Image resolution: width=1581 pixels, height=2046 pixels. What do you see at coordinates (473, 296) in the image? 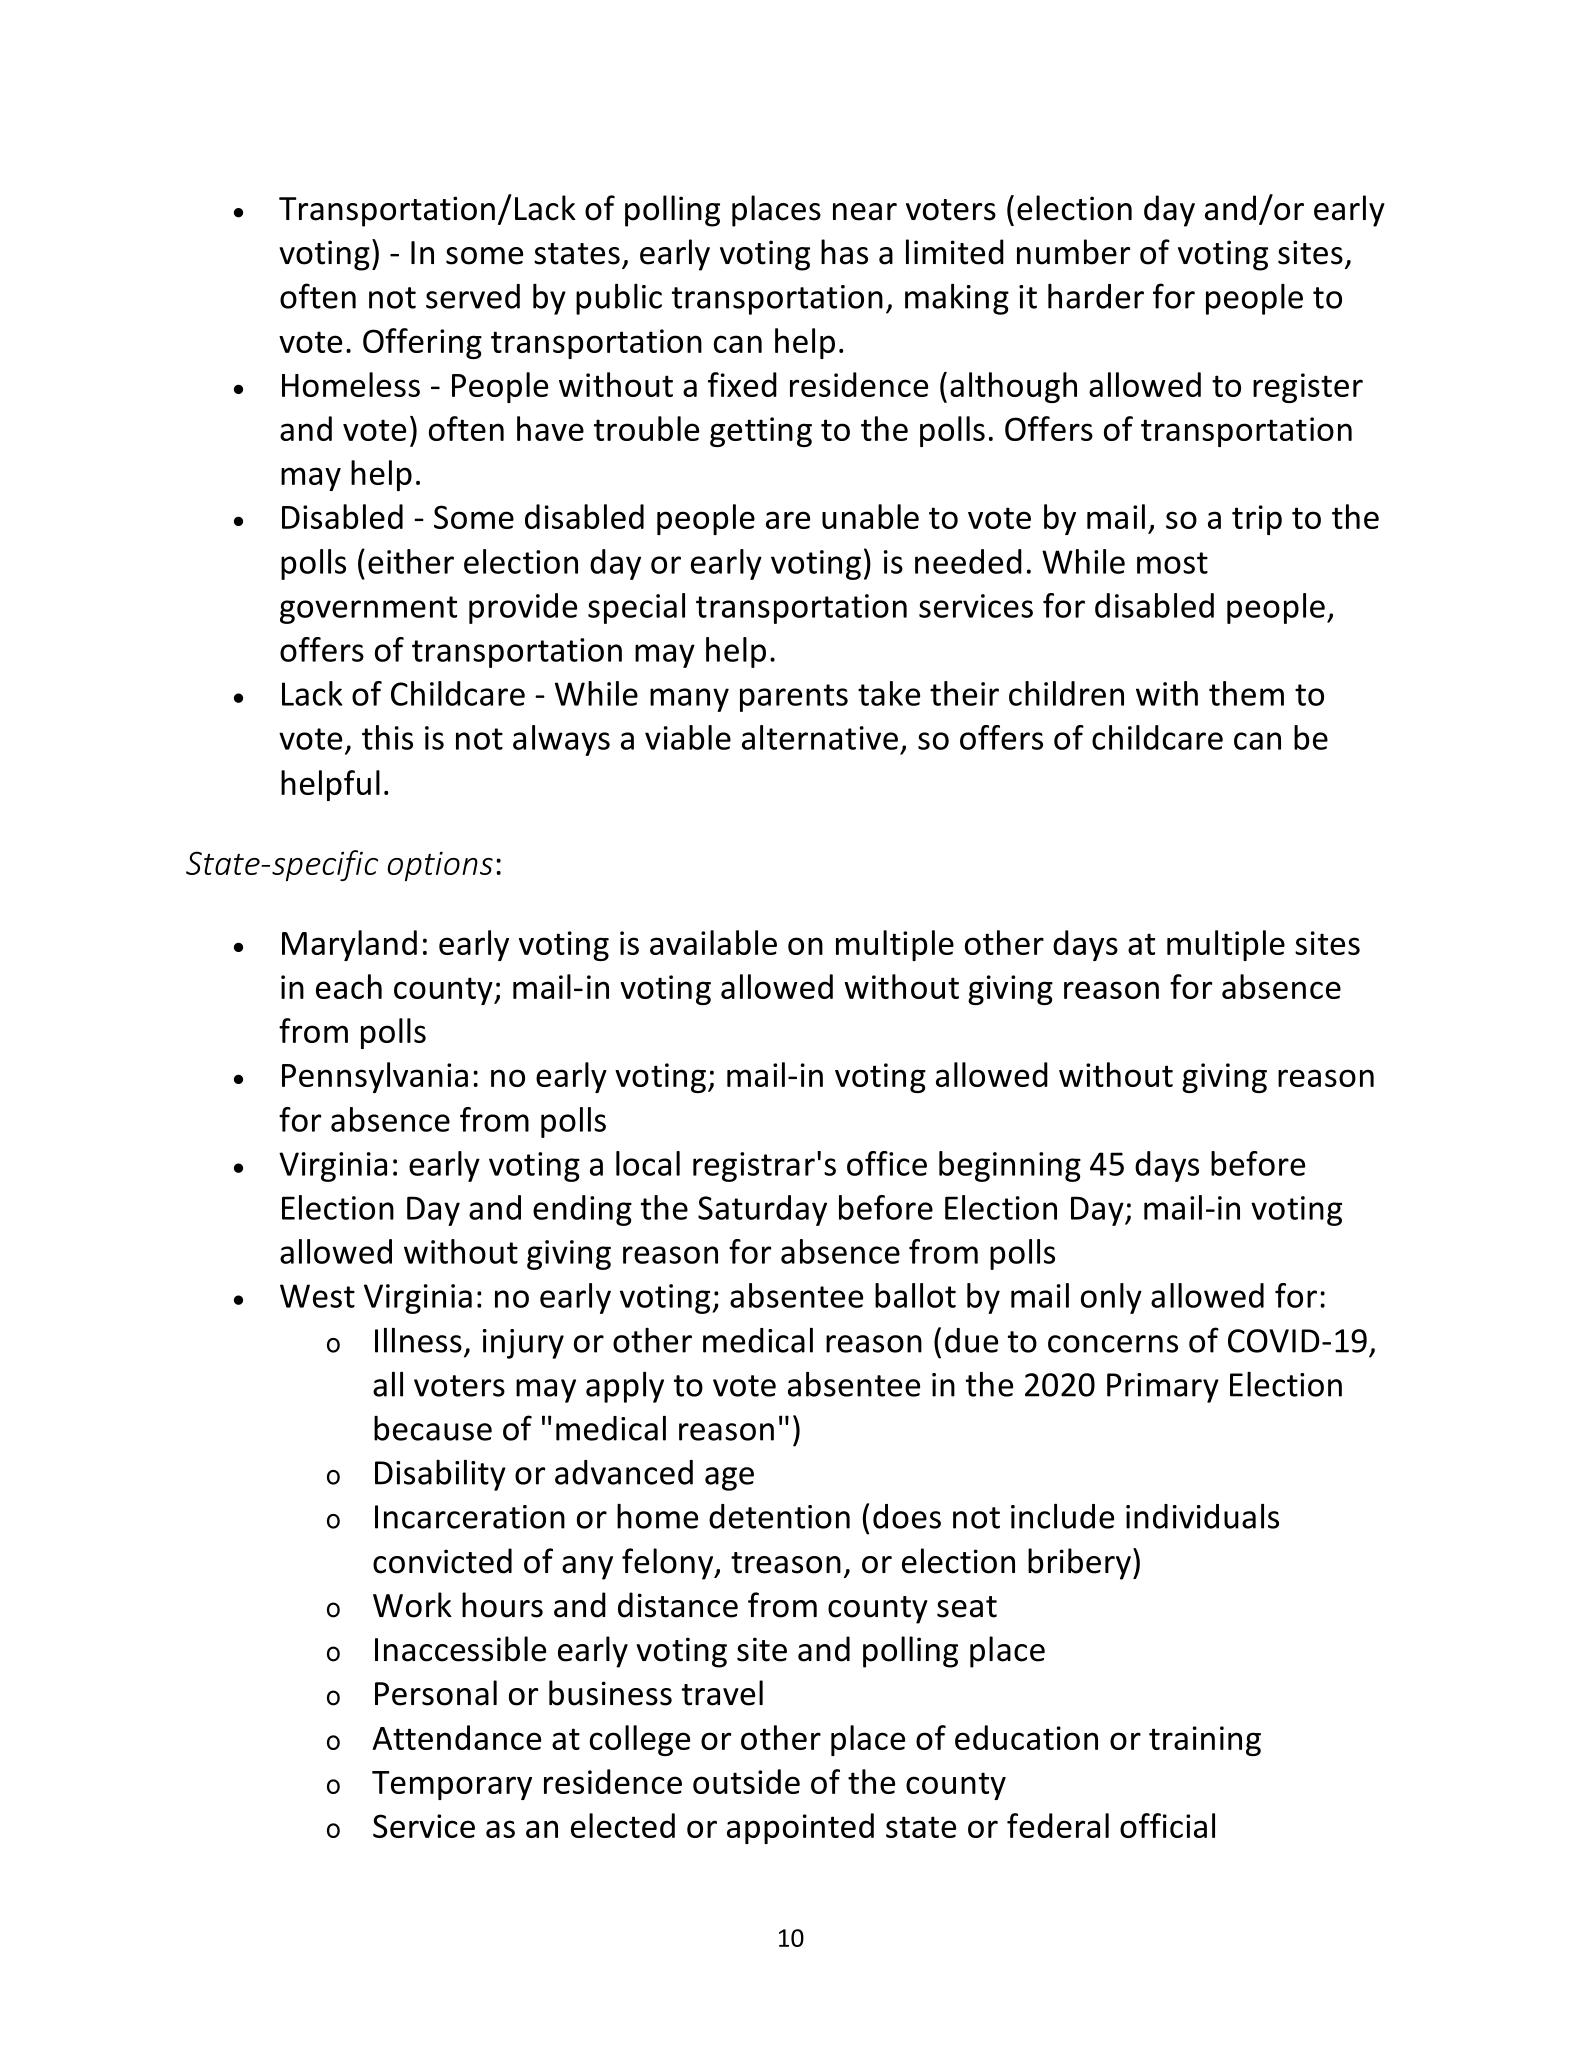
I see `served` at bounding box center [473, 296].
